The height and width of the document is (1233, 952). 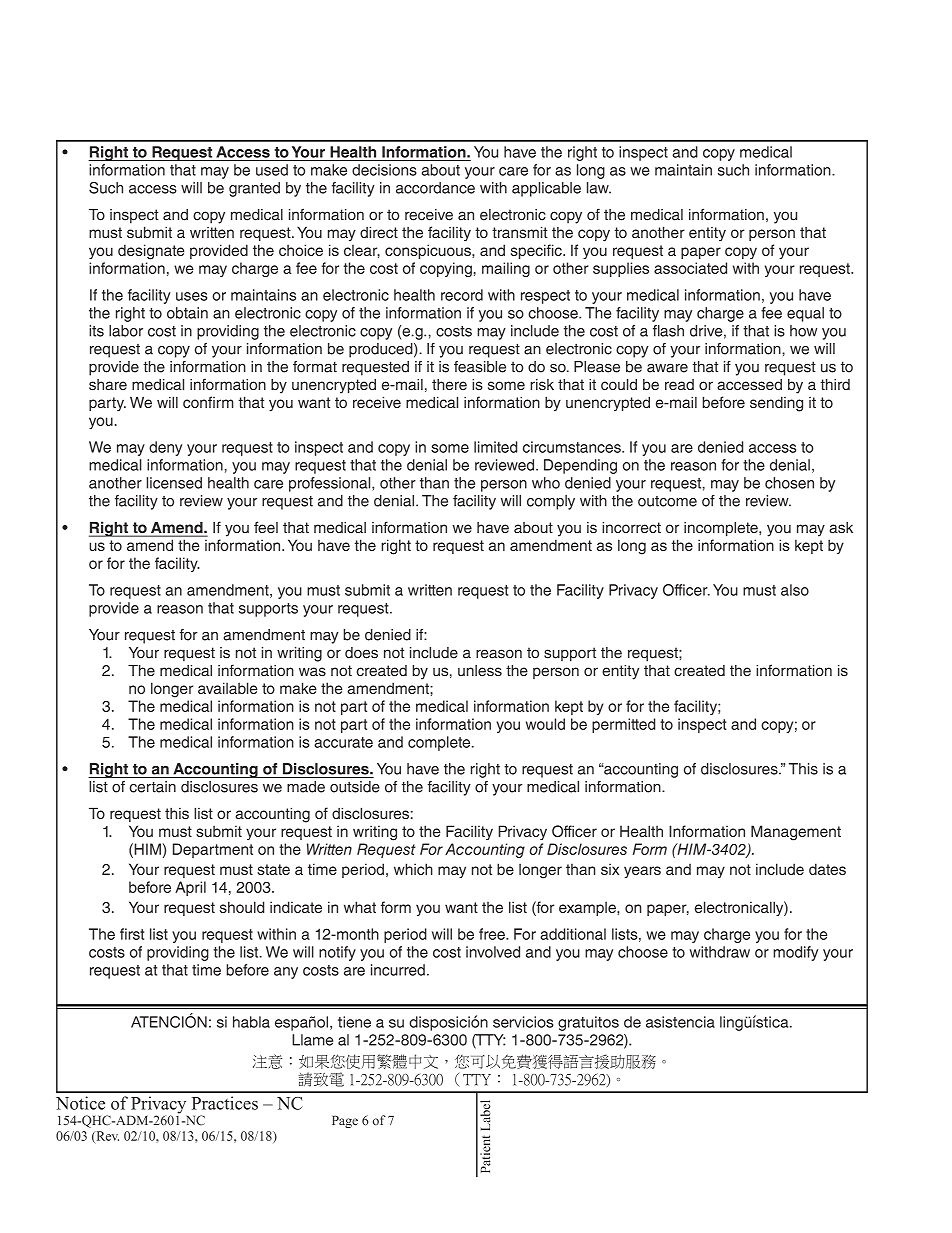 What do you see at coordinates (254, 189) in the document?
I see `granted` at bounding box center [254, 189].
